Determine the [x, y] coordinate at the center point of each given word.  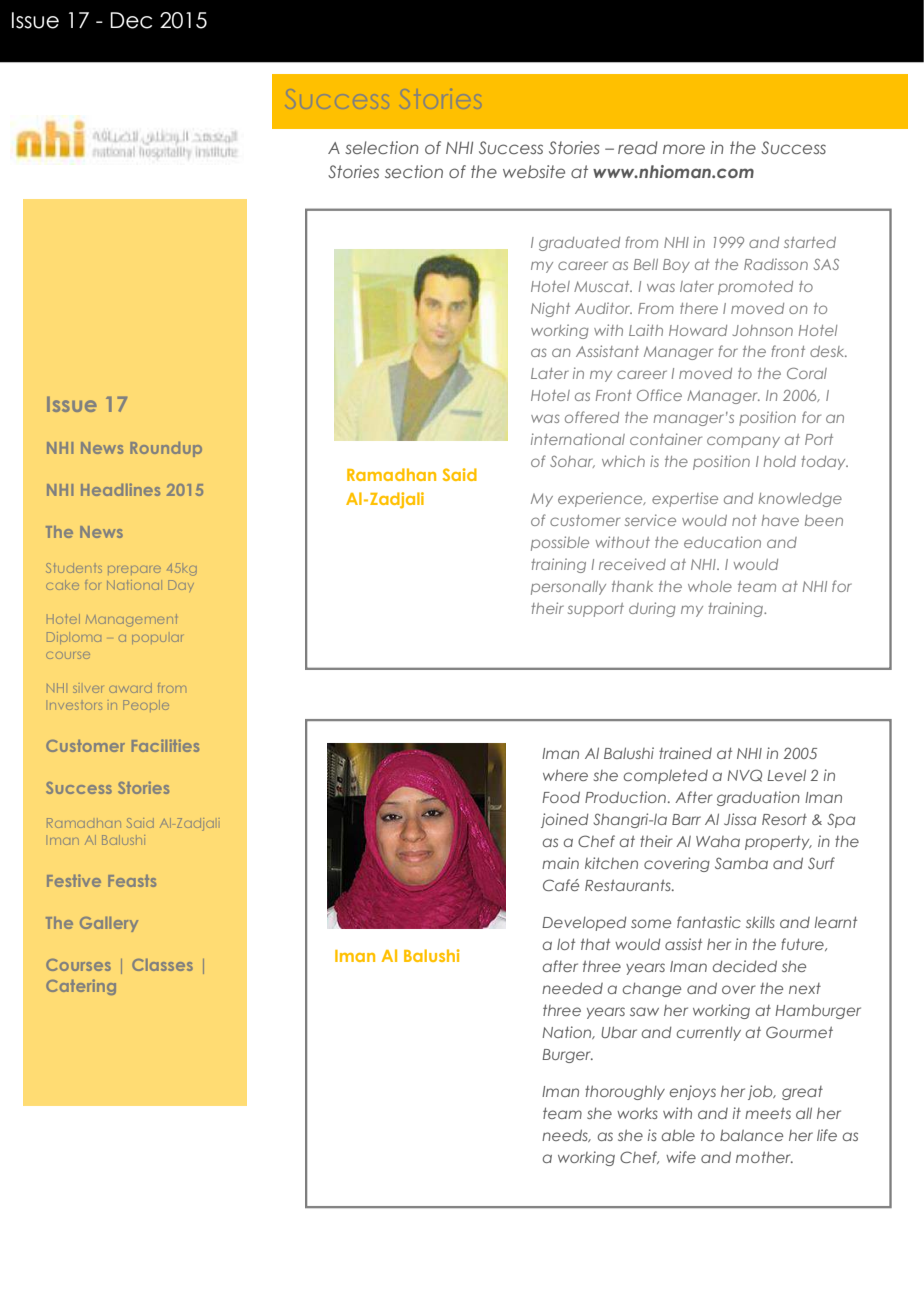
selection [381, 147]
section [414, 171]
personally [568, 588]
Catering [81, 987]
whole [710, 586]
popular [157, 639]
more [684, 149]
